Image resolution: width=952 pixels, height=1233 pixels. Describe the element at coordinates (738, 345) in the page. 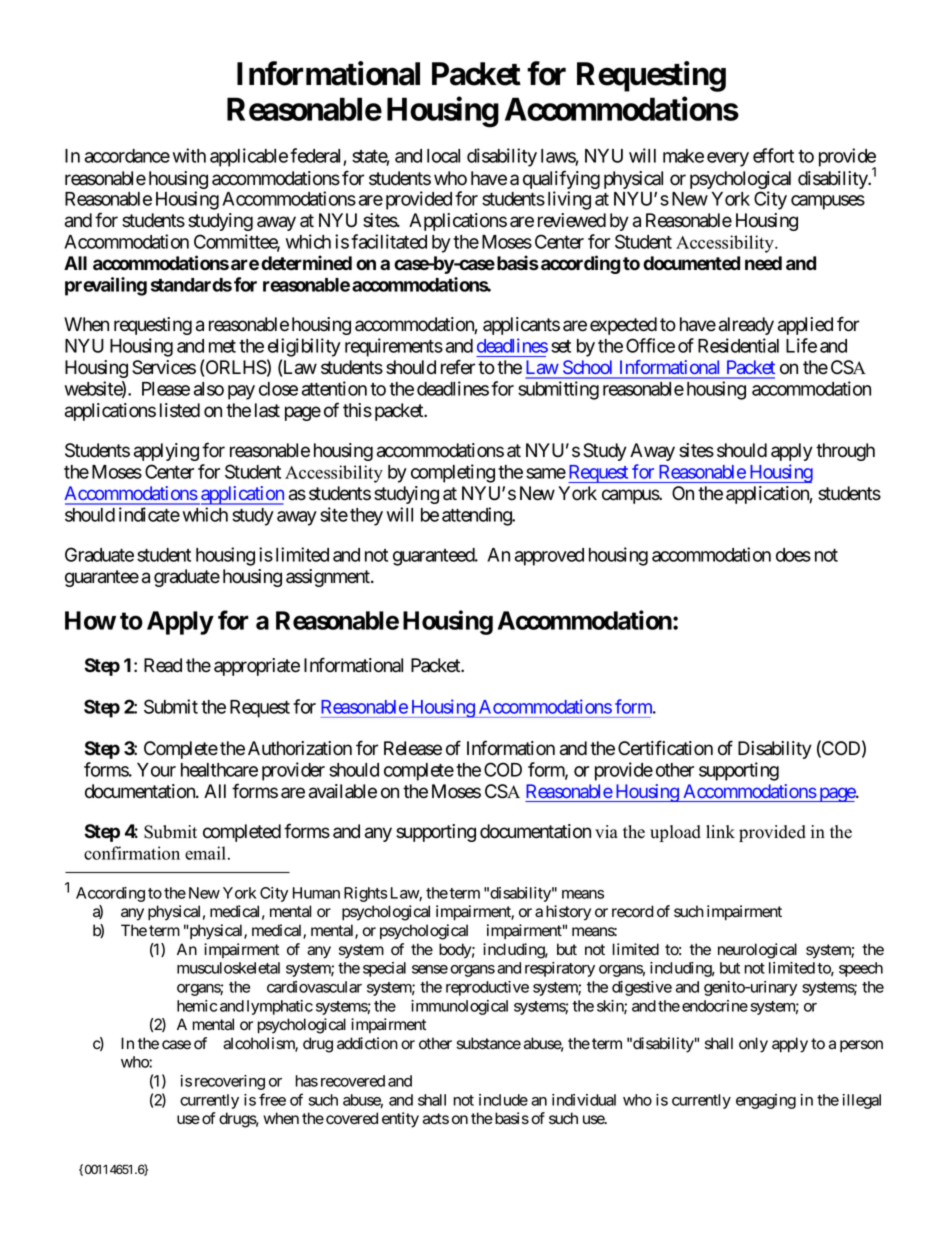

I see `Residential` at that location.
